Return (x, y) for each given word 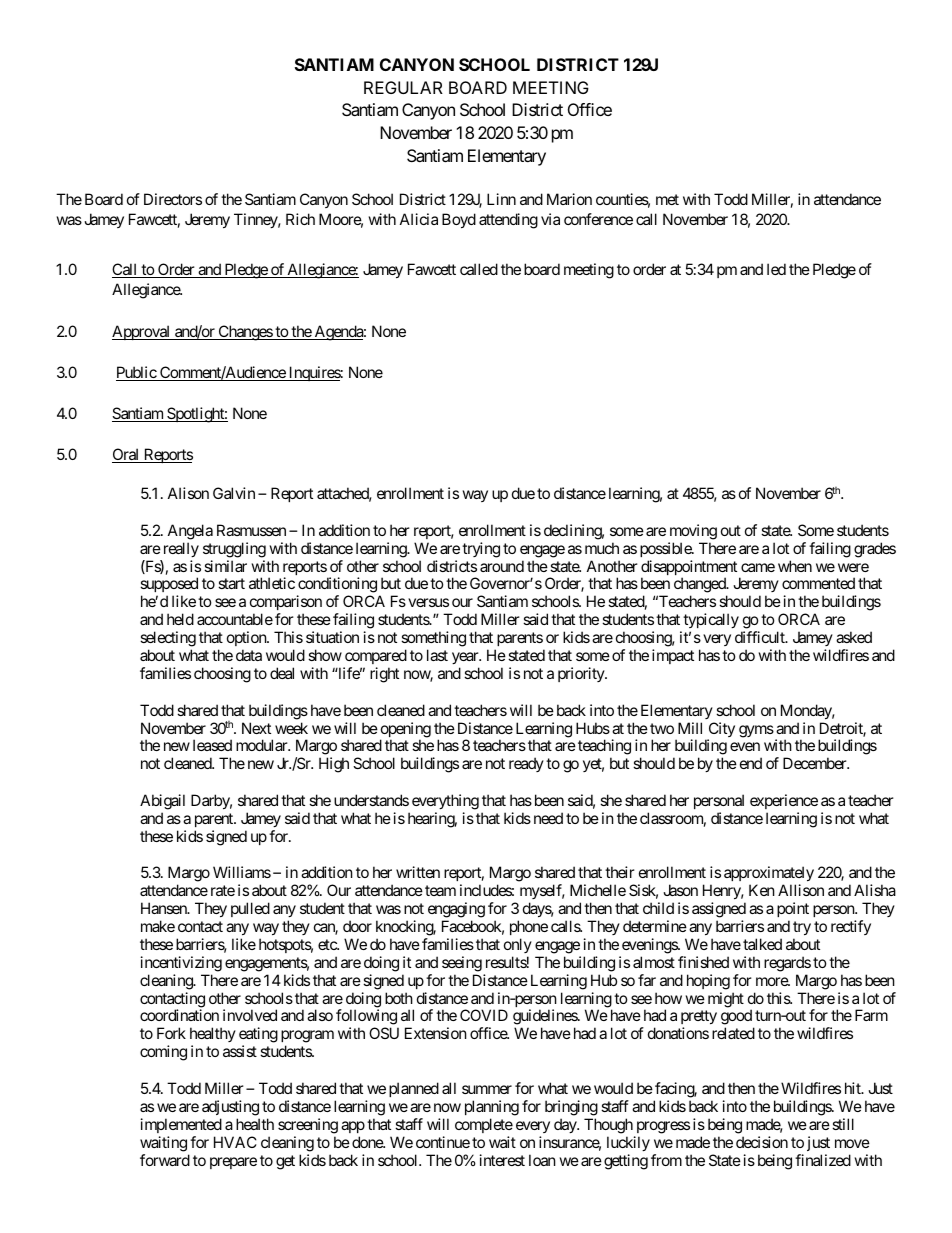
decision (762, 1142)
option (247, 638)
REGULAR (403, 87)
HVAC (235, 1142)
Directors (173, 199)
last (437, 655)
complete (484, 1125)
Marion (569, 199)
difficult (761, 637)
